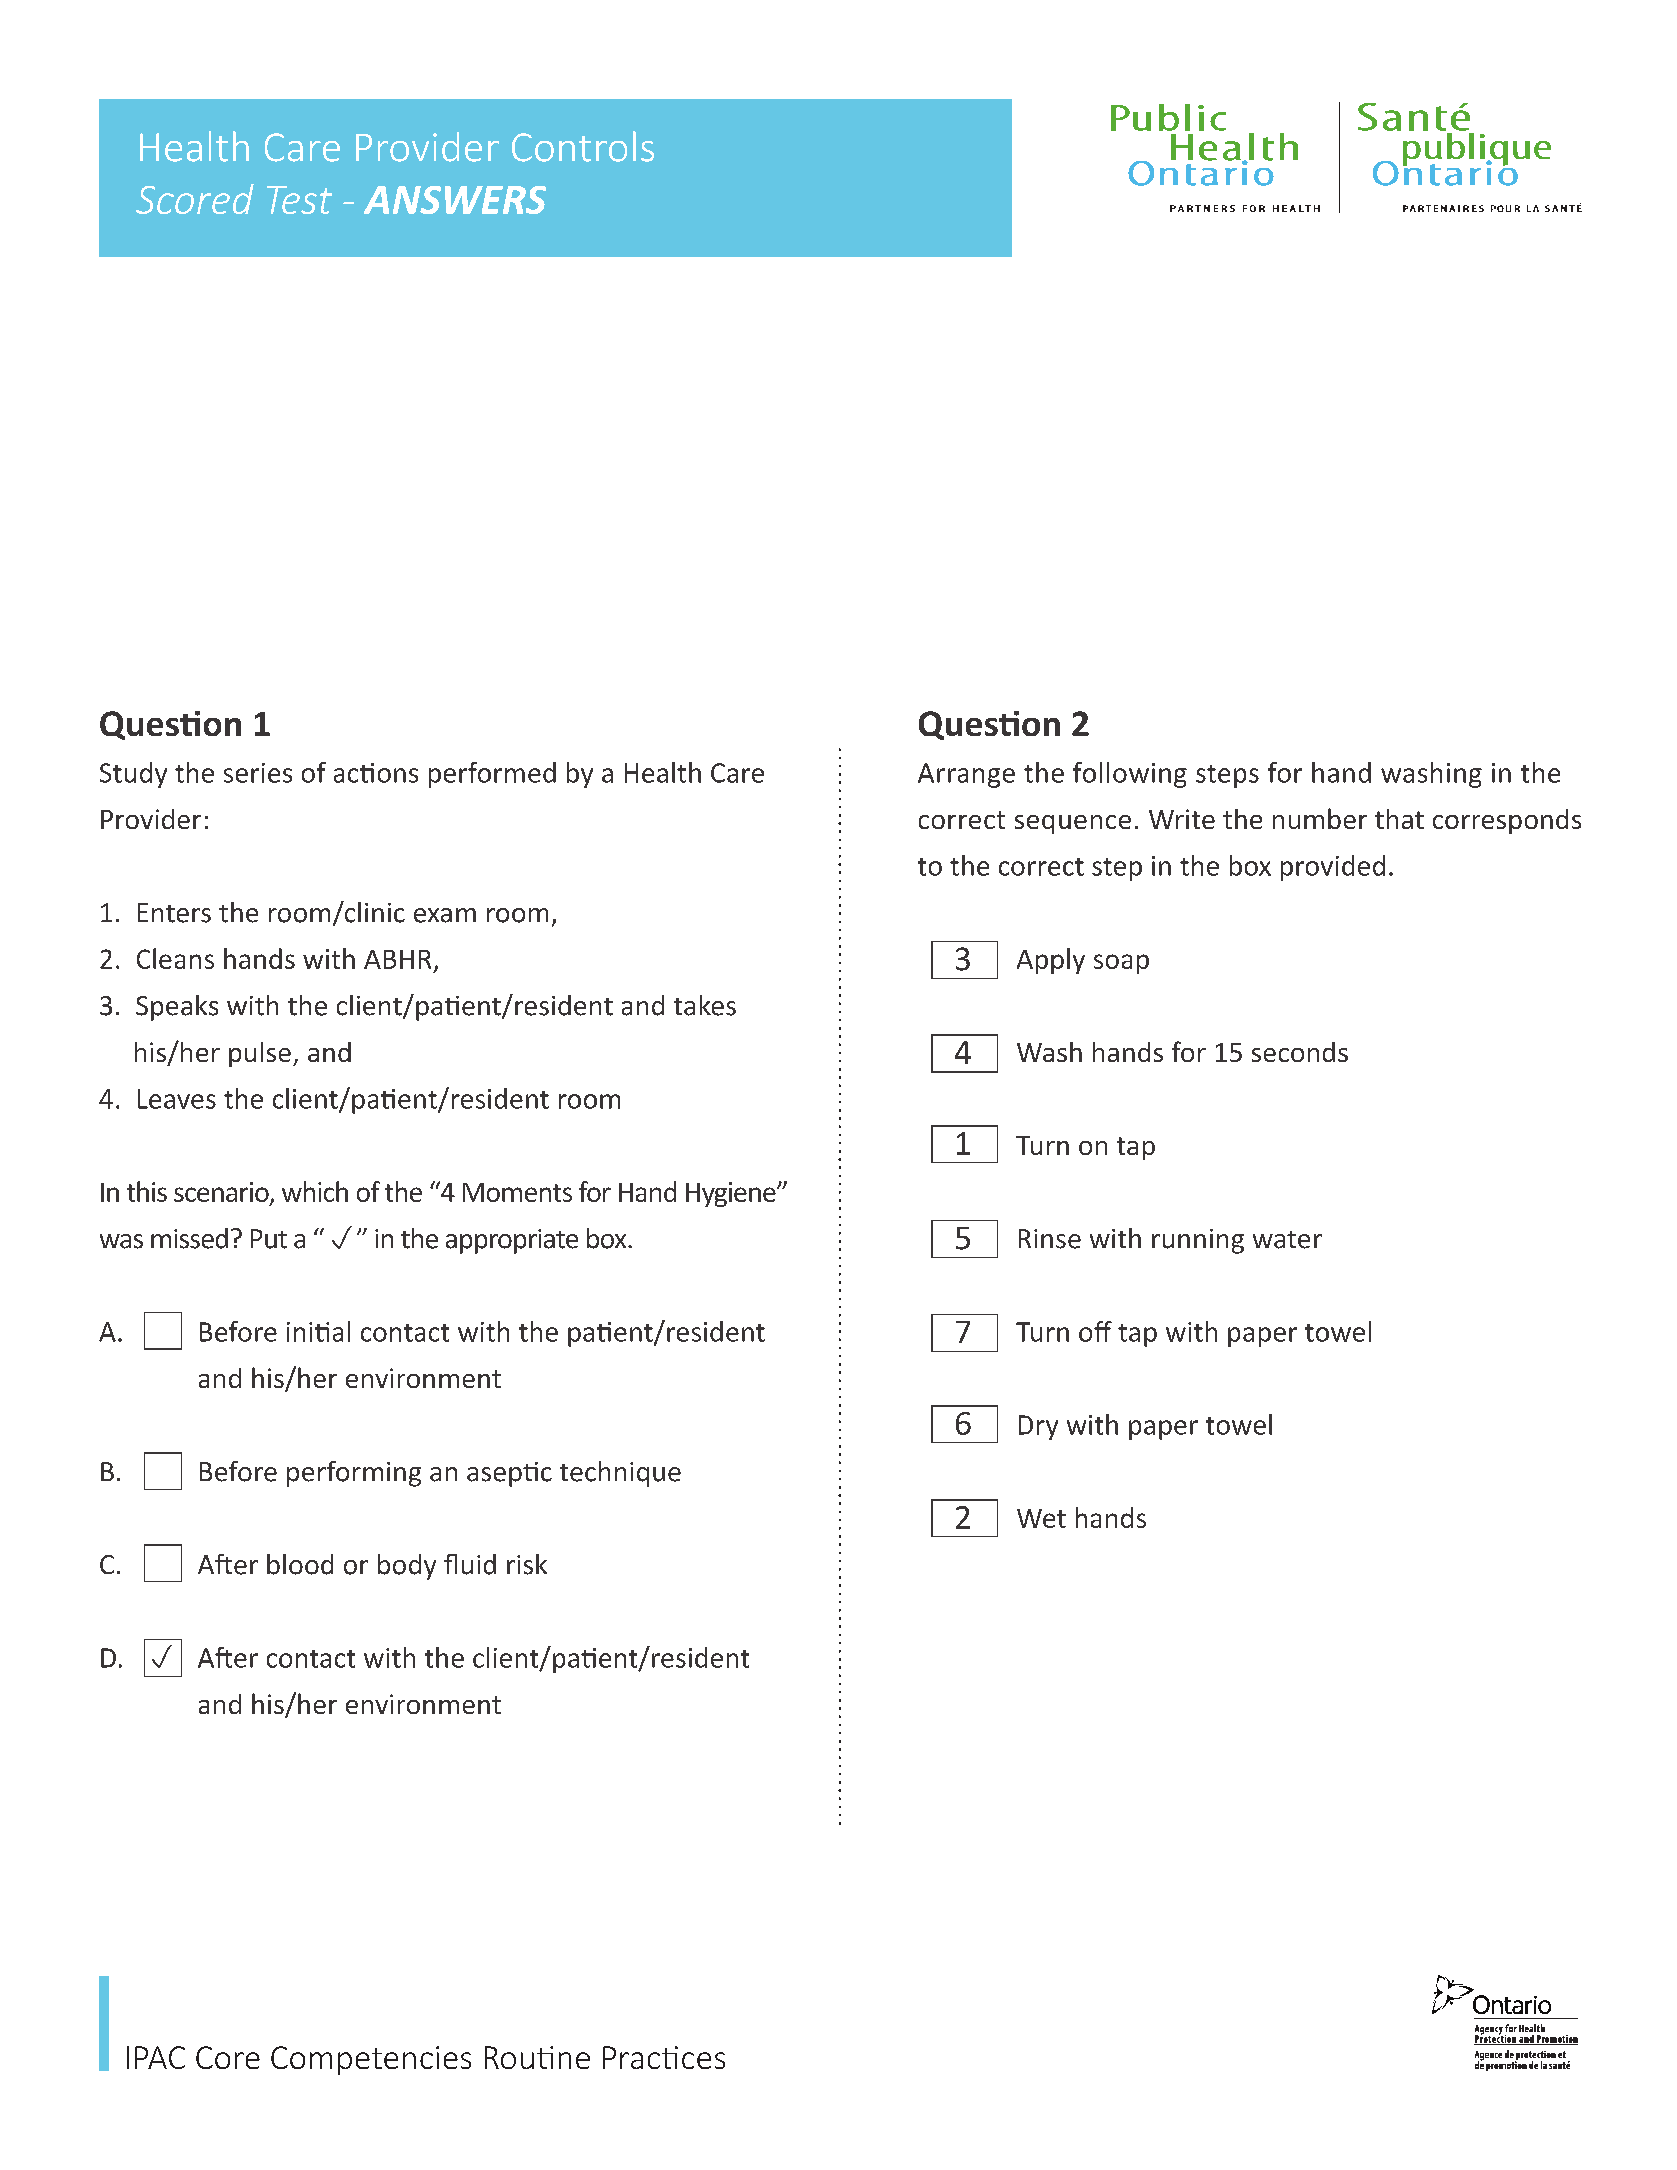 This page has height=2170, width=1677. I want to click on series, so click(258, 773).
